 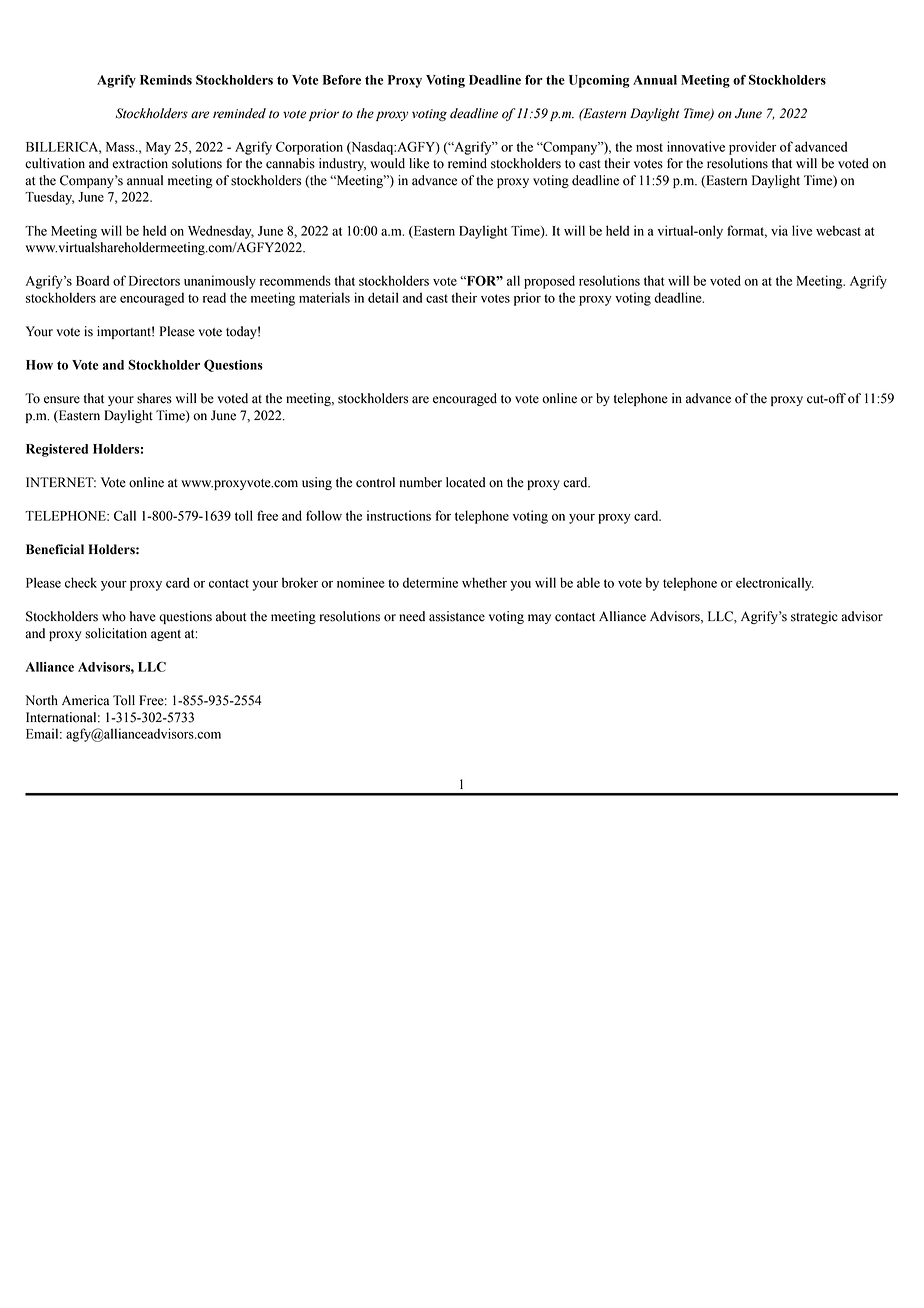 I want to click on detail, so click(x=383, y=297).
